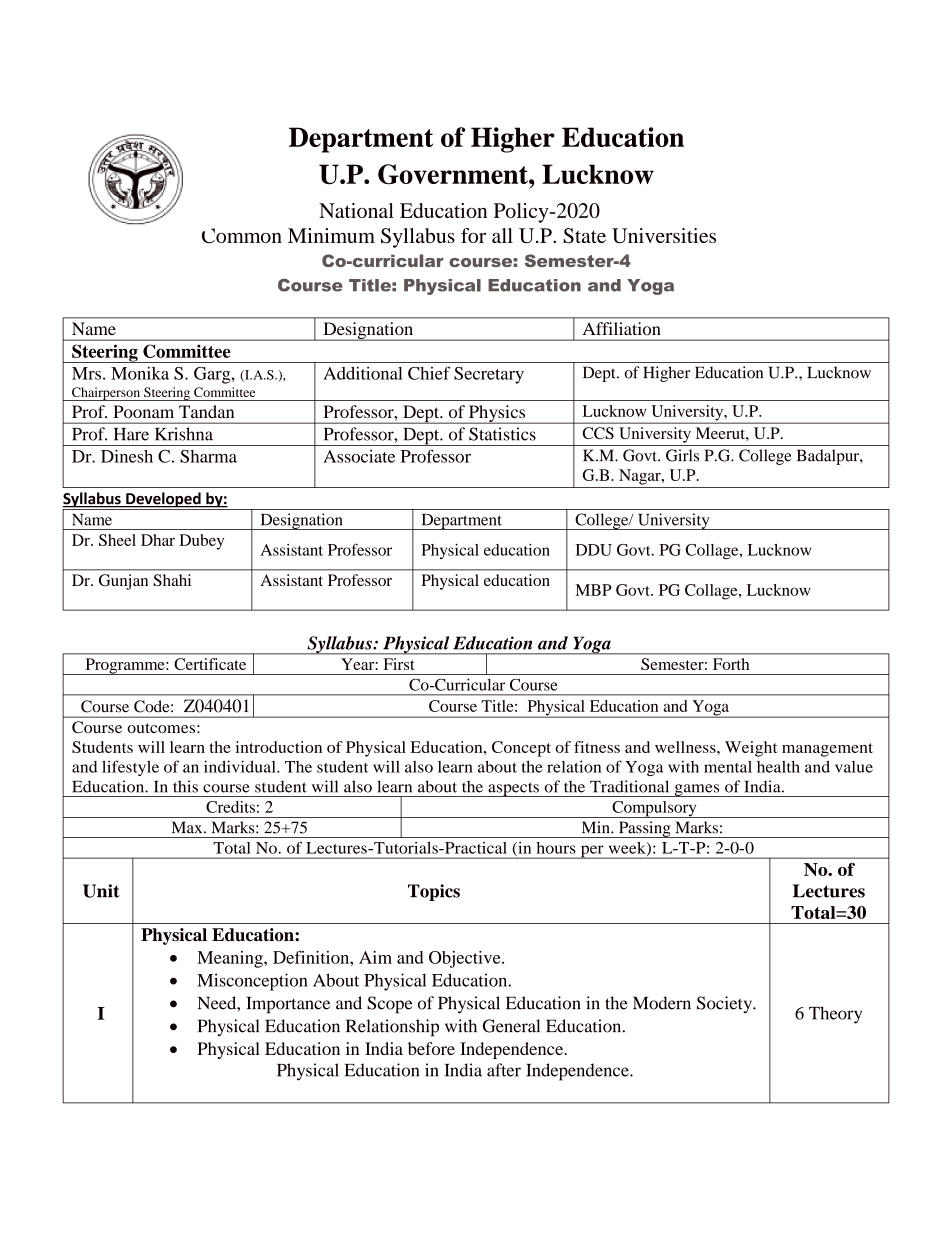 The image size is (952, 1233). Describe the element at coordinates (682, 455) in the screenshot. I see `Girls` at that location.
